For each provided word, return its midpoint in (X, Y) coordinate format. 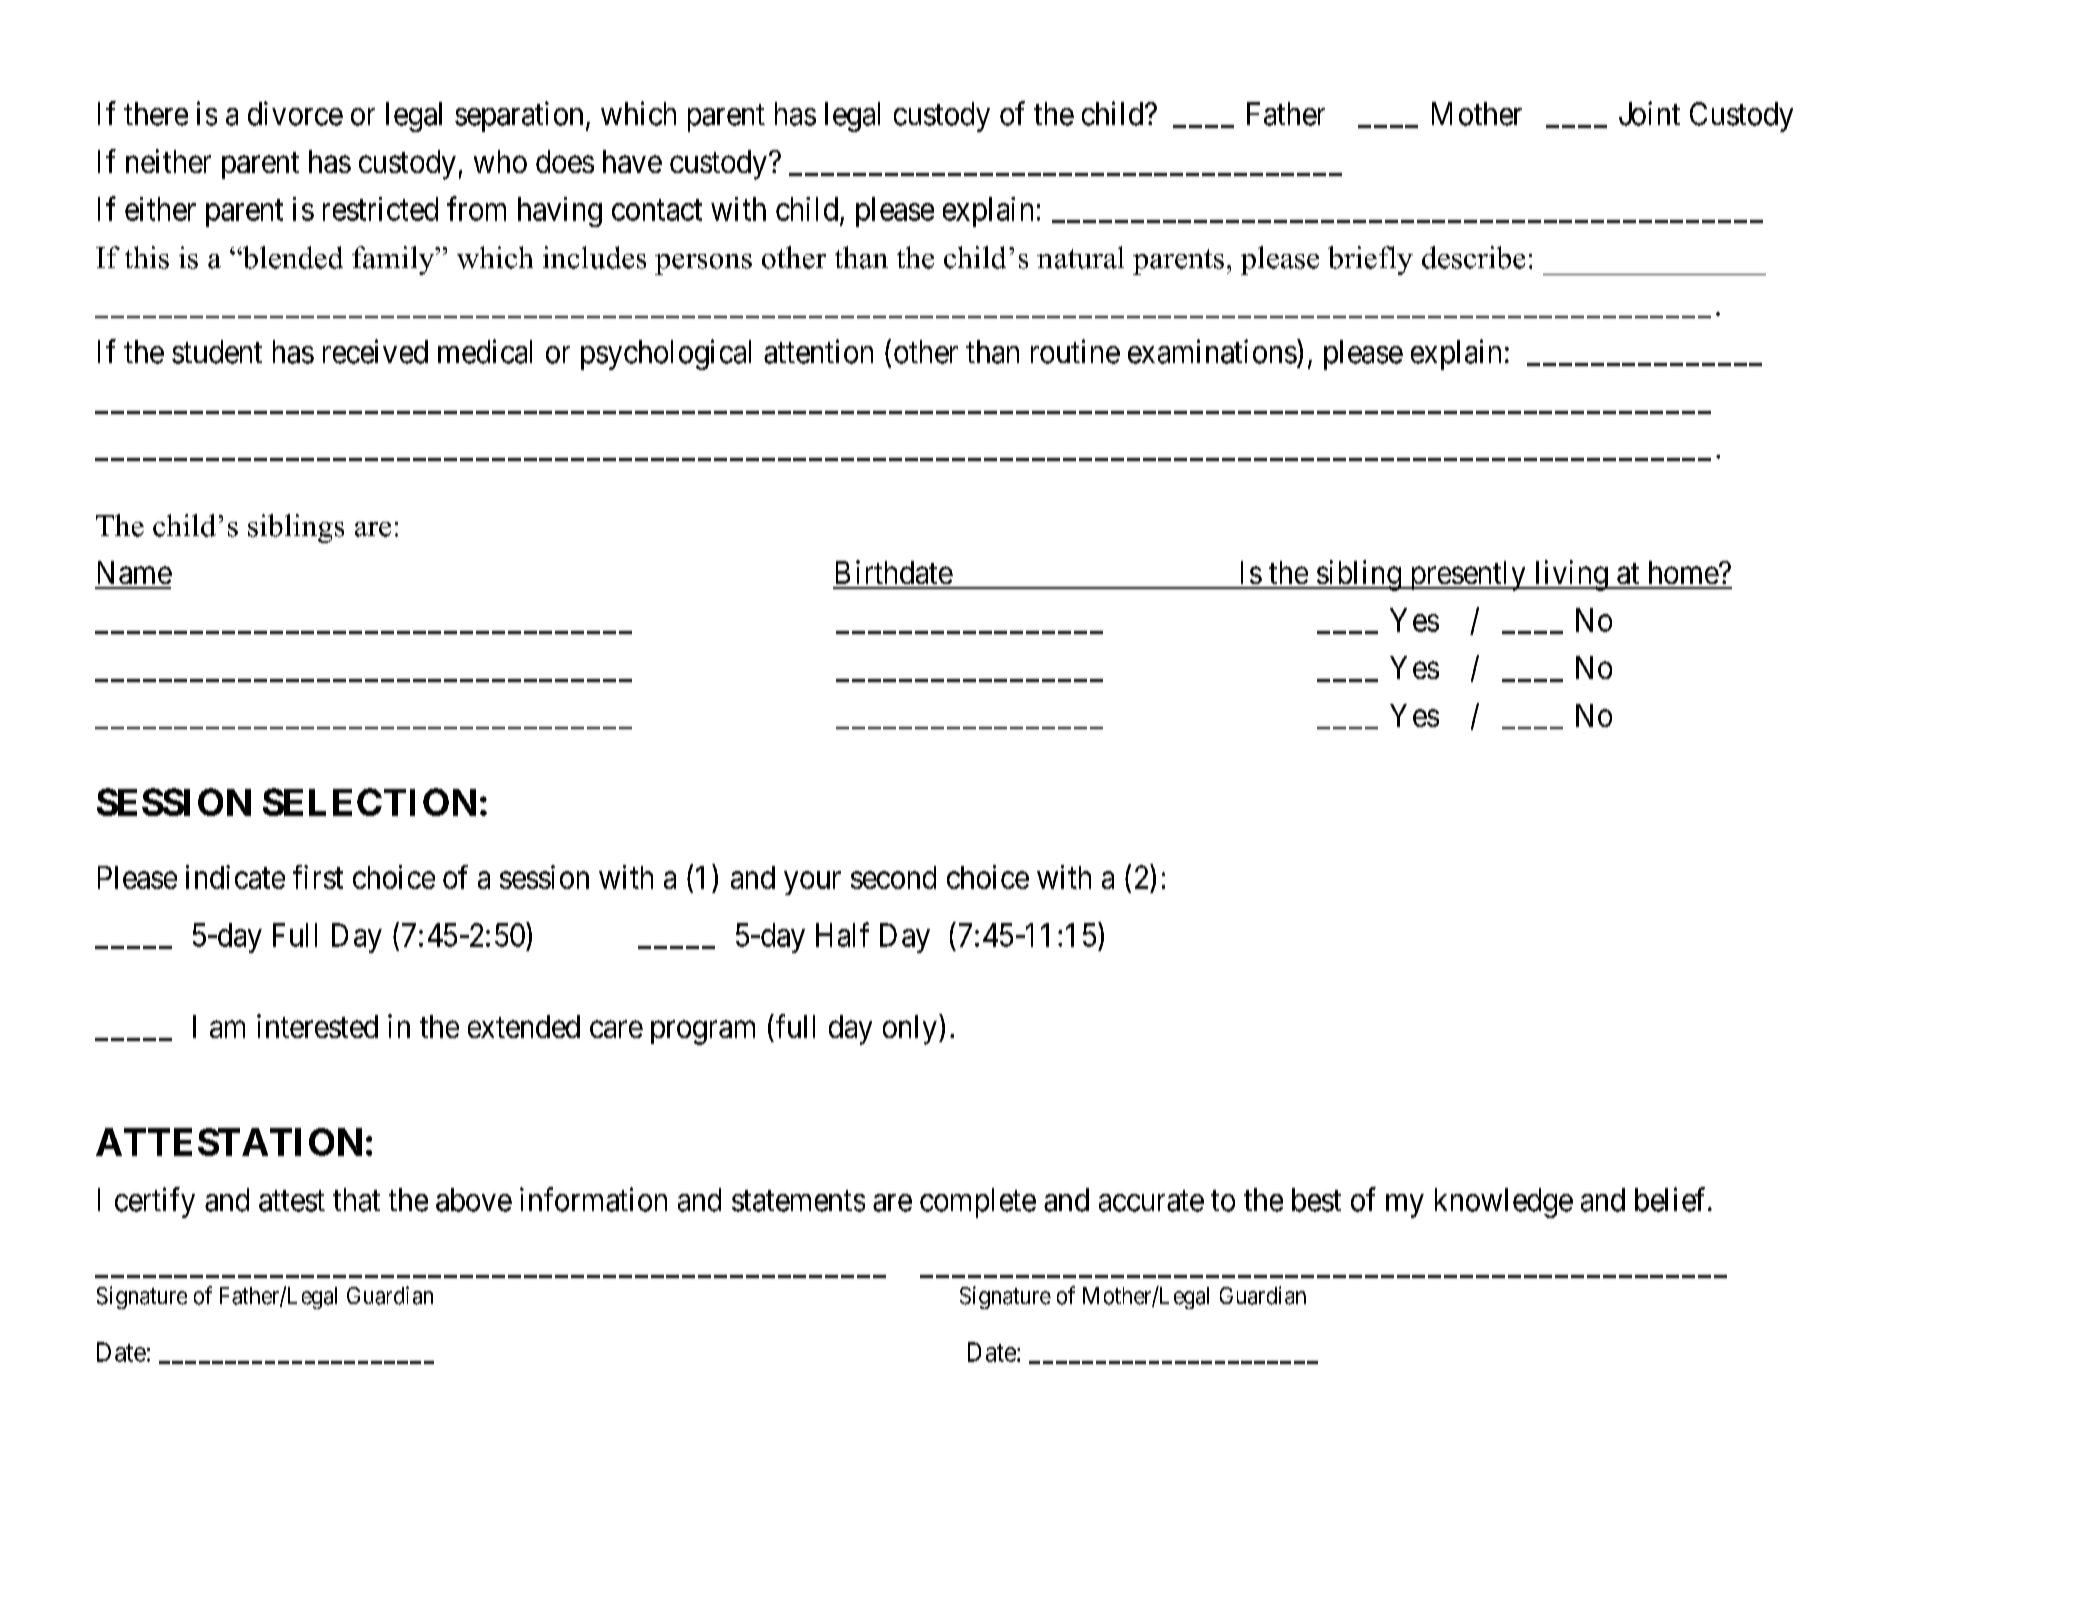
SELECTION (369, 802)
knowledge (1504, 1203)
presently (1467, 576)
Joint (1649, 113)
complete (978, 1203)
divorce (295, 113)
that (356, 1200)
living (1571, 575)
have (632, 161)
